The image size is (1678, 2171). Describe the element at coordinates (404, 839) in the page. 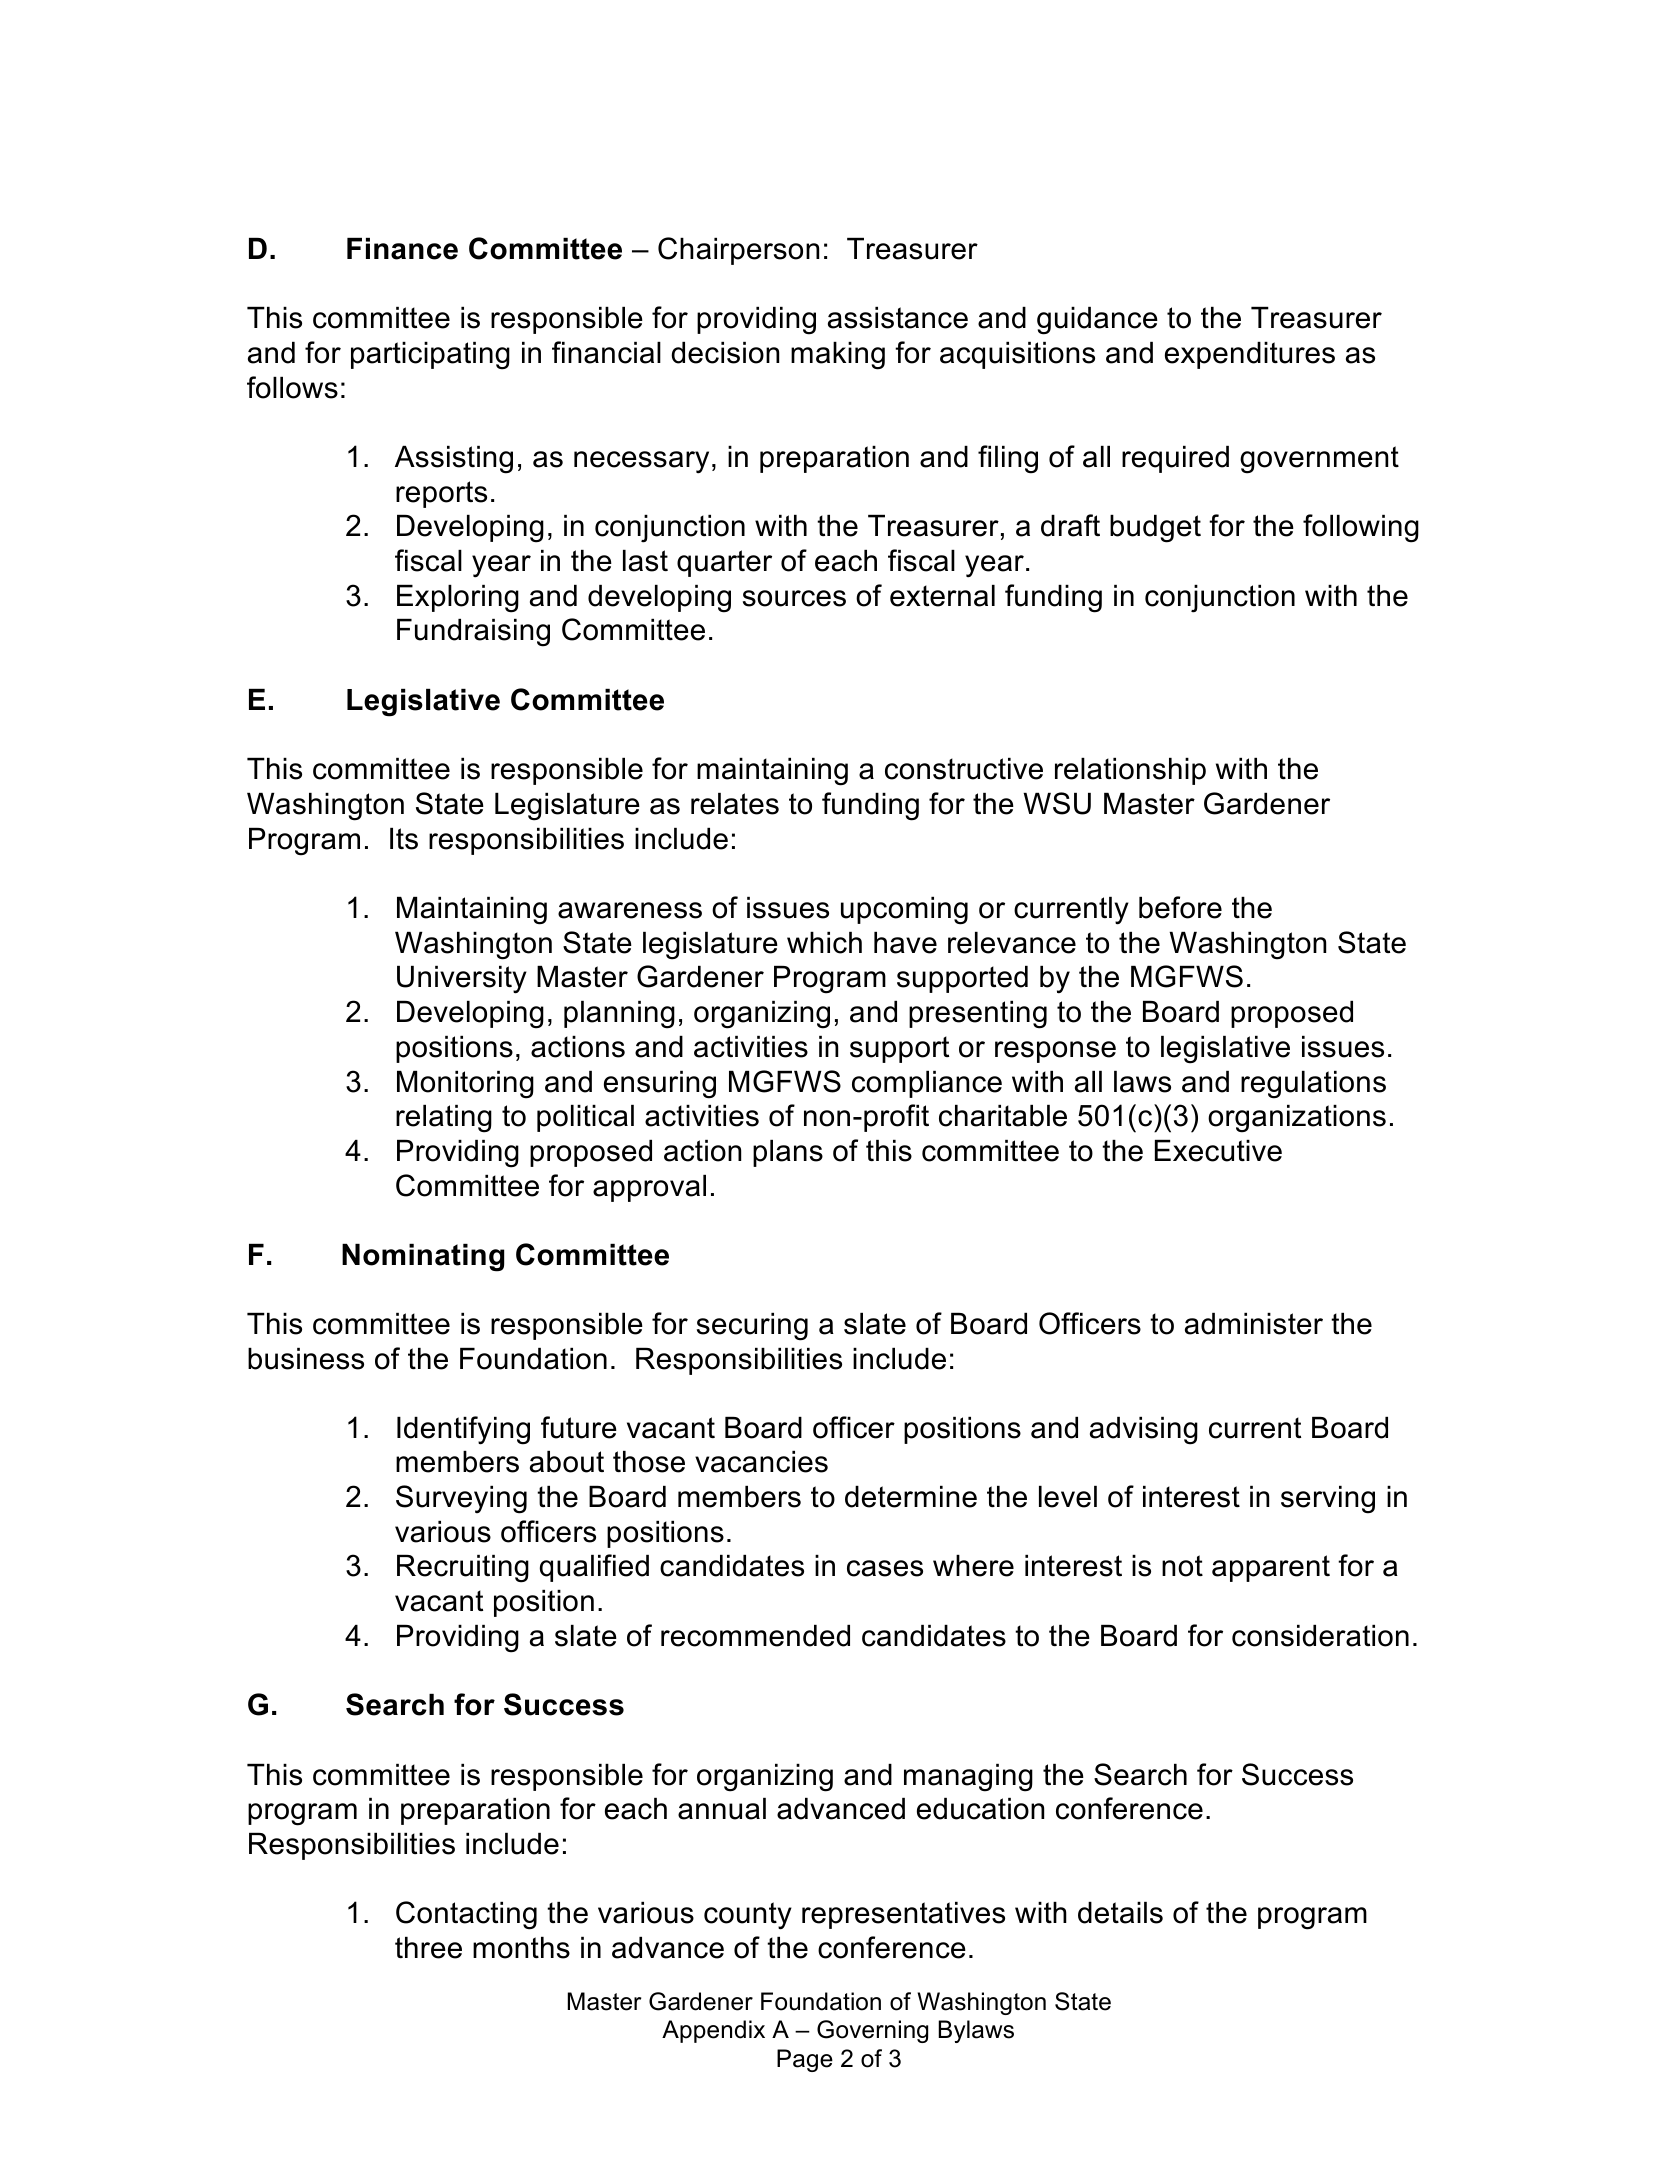

I see `Its` at that location.
